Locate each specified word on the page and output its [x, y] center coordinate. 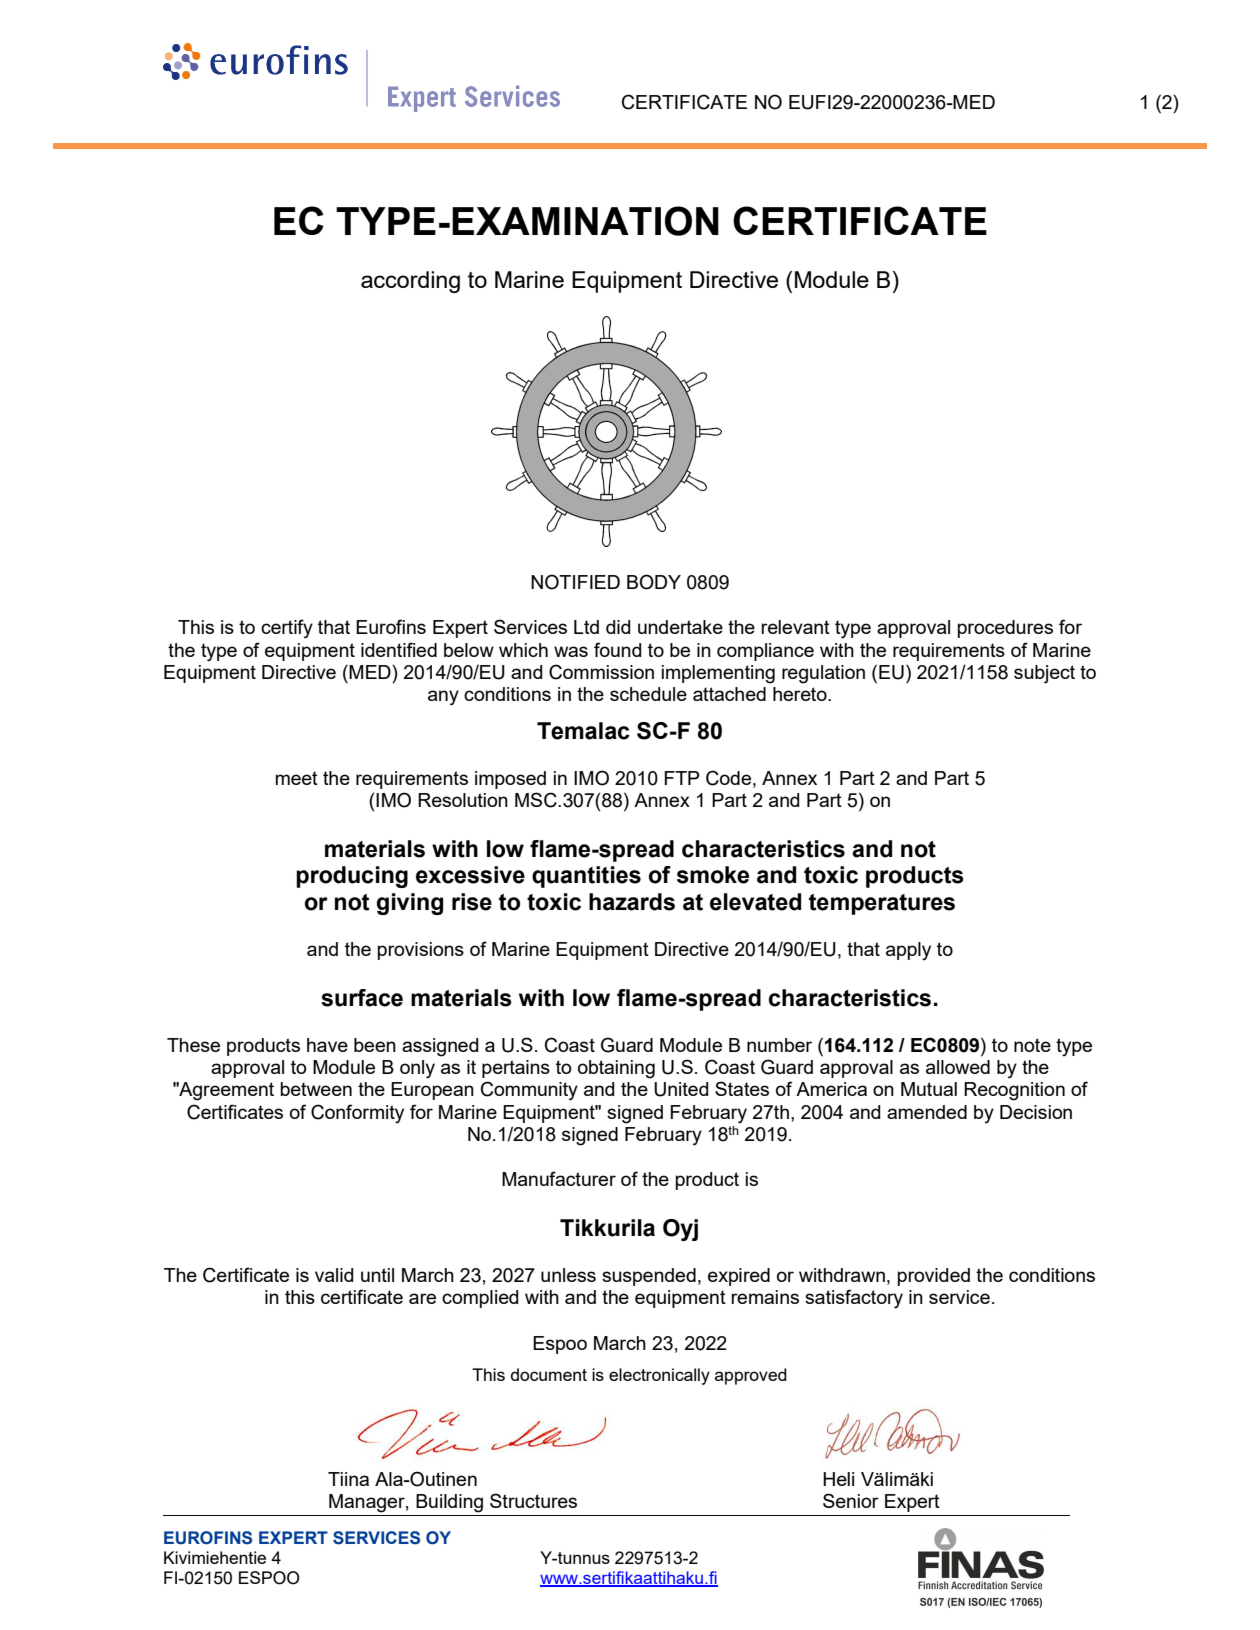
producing [352, 877]
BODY [654, 582]
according [410, 282]
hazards [632, 902]
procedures [1005, 629]
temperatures [882, 904]
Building [449, 1503]
